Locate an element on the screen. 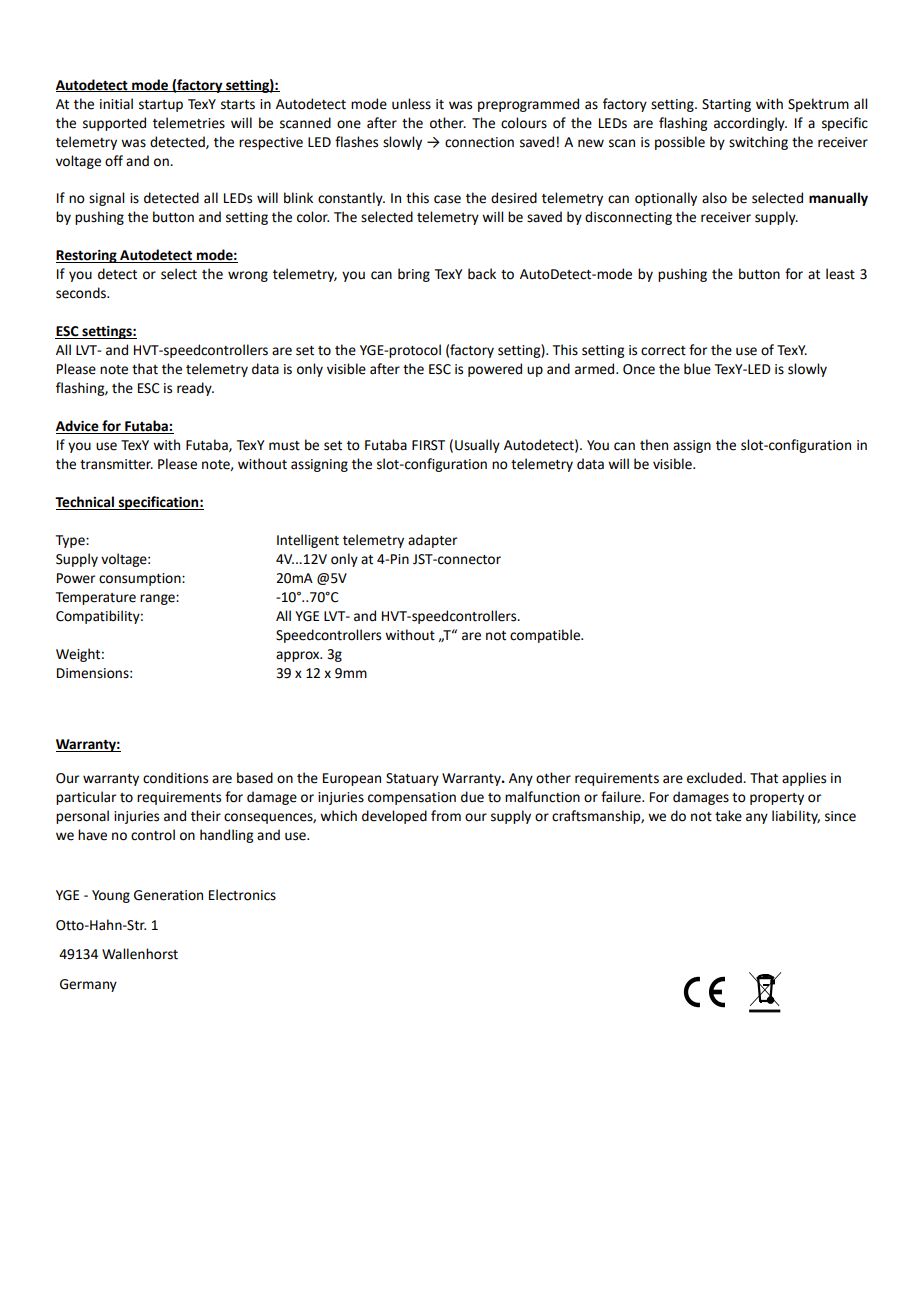 The image size is (924, 1308). compatible is located at coordinates (546, 636).
